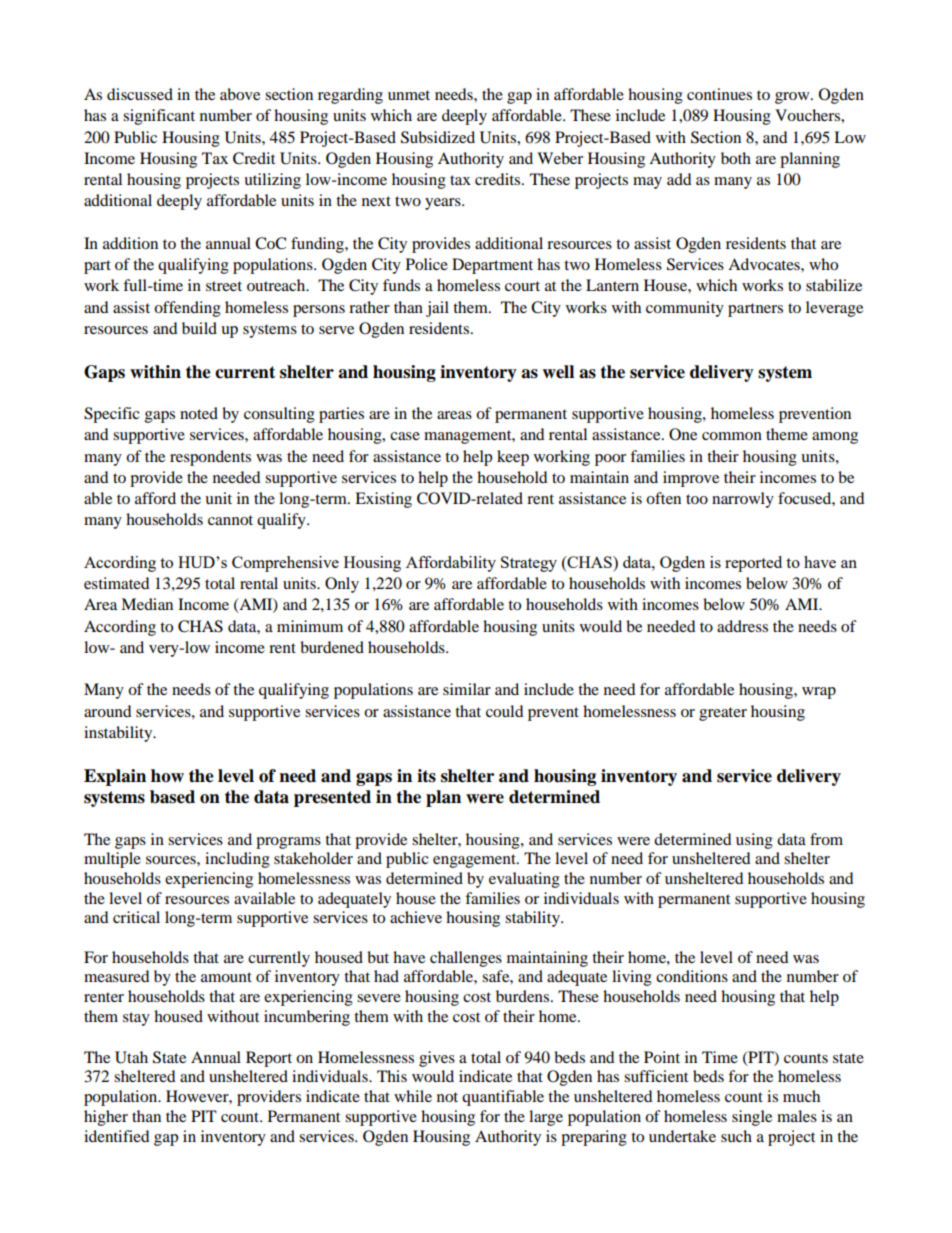 The image size is (952, 1233). Describe the element at coordinates (732, 436) in the screenshot. I see `common` at that location.
